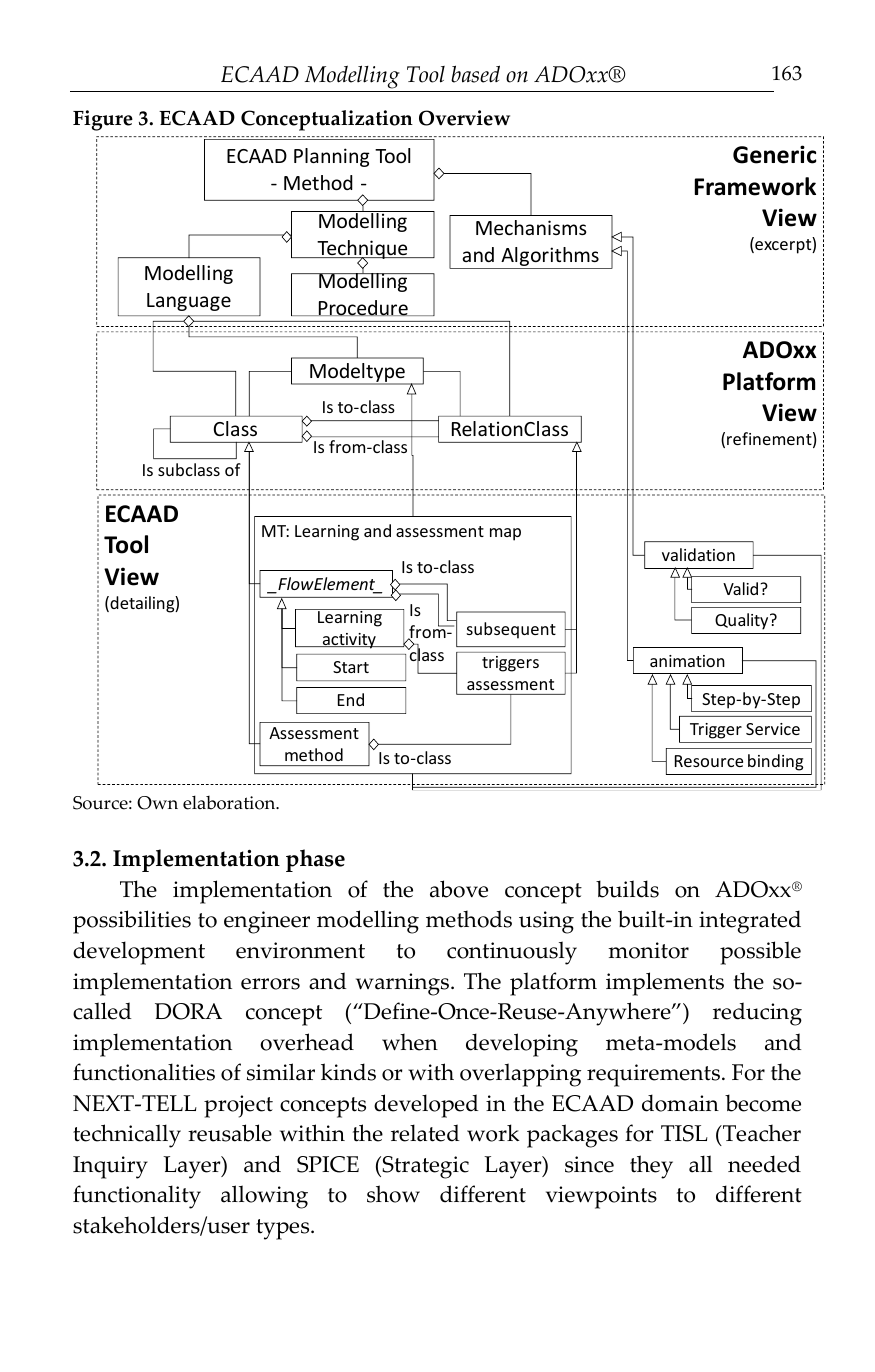 The width and height of the page is (875, 1372). I want to click on activity, so click(349, 641).
